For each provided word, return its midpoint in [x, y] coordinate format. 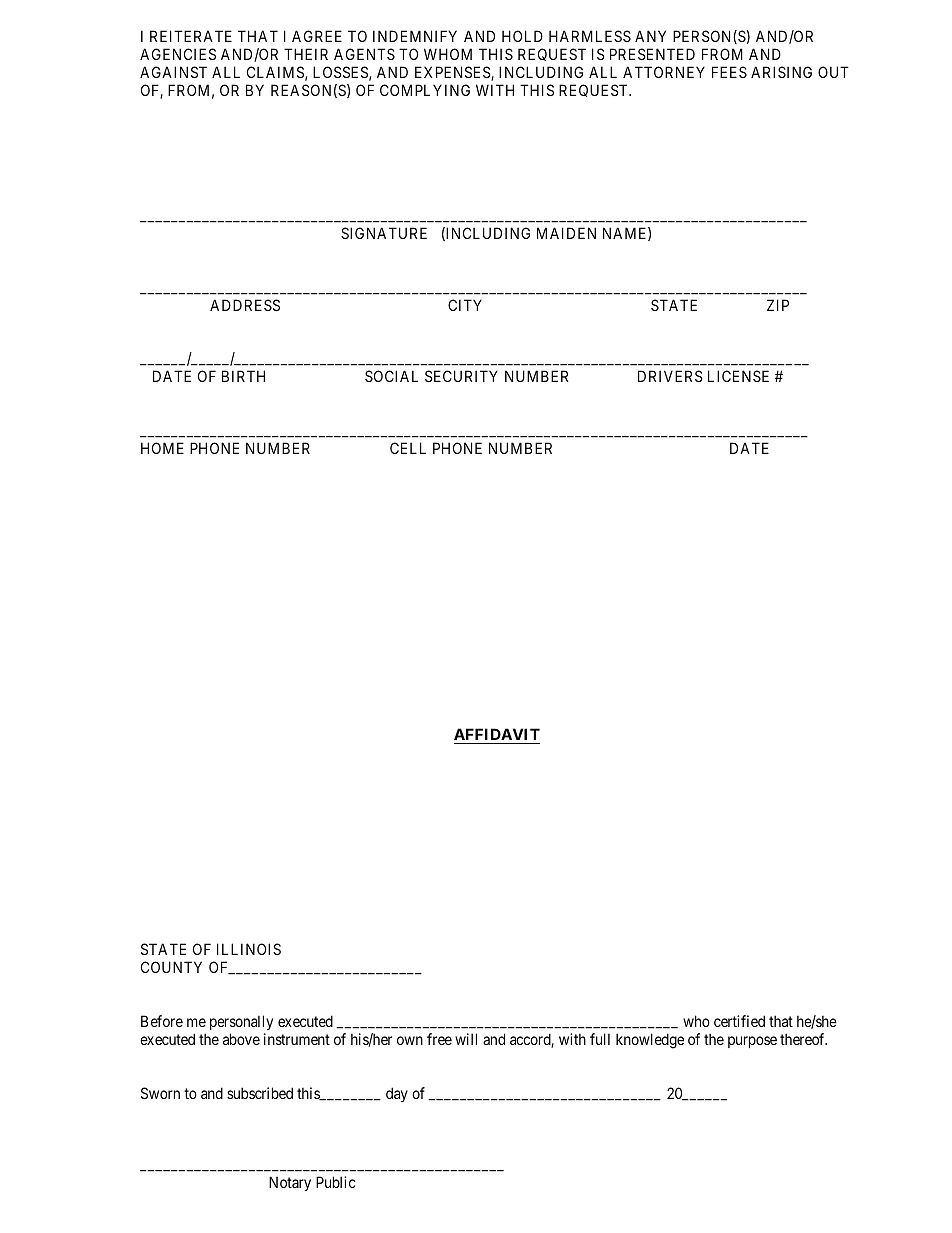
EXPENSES [453, 73]
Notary [290, 1183]
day [397, 1094]
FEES [729, 72]
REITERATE [191, 36]
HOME [162, 448]
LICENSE [738, 376]
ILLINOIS [249, 949]
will [466, 1039]
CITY [465, 305]
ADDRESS [245, 305]
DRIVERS [670, 376]
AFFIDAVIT [497, 736]
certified [739, 1021]
